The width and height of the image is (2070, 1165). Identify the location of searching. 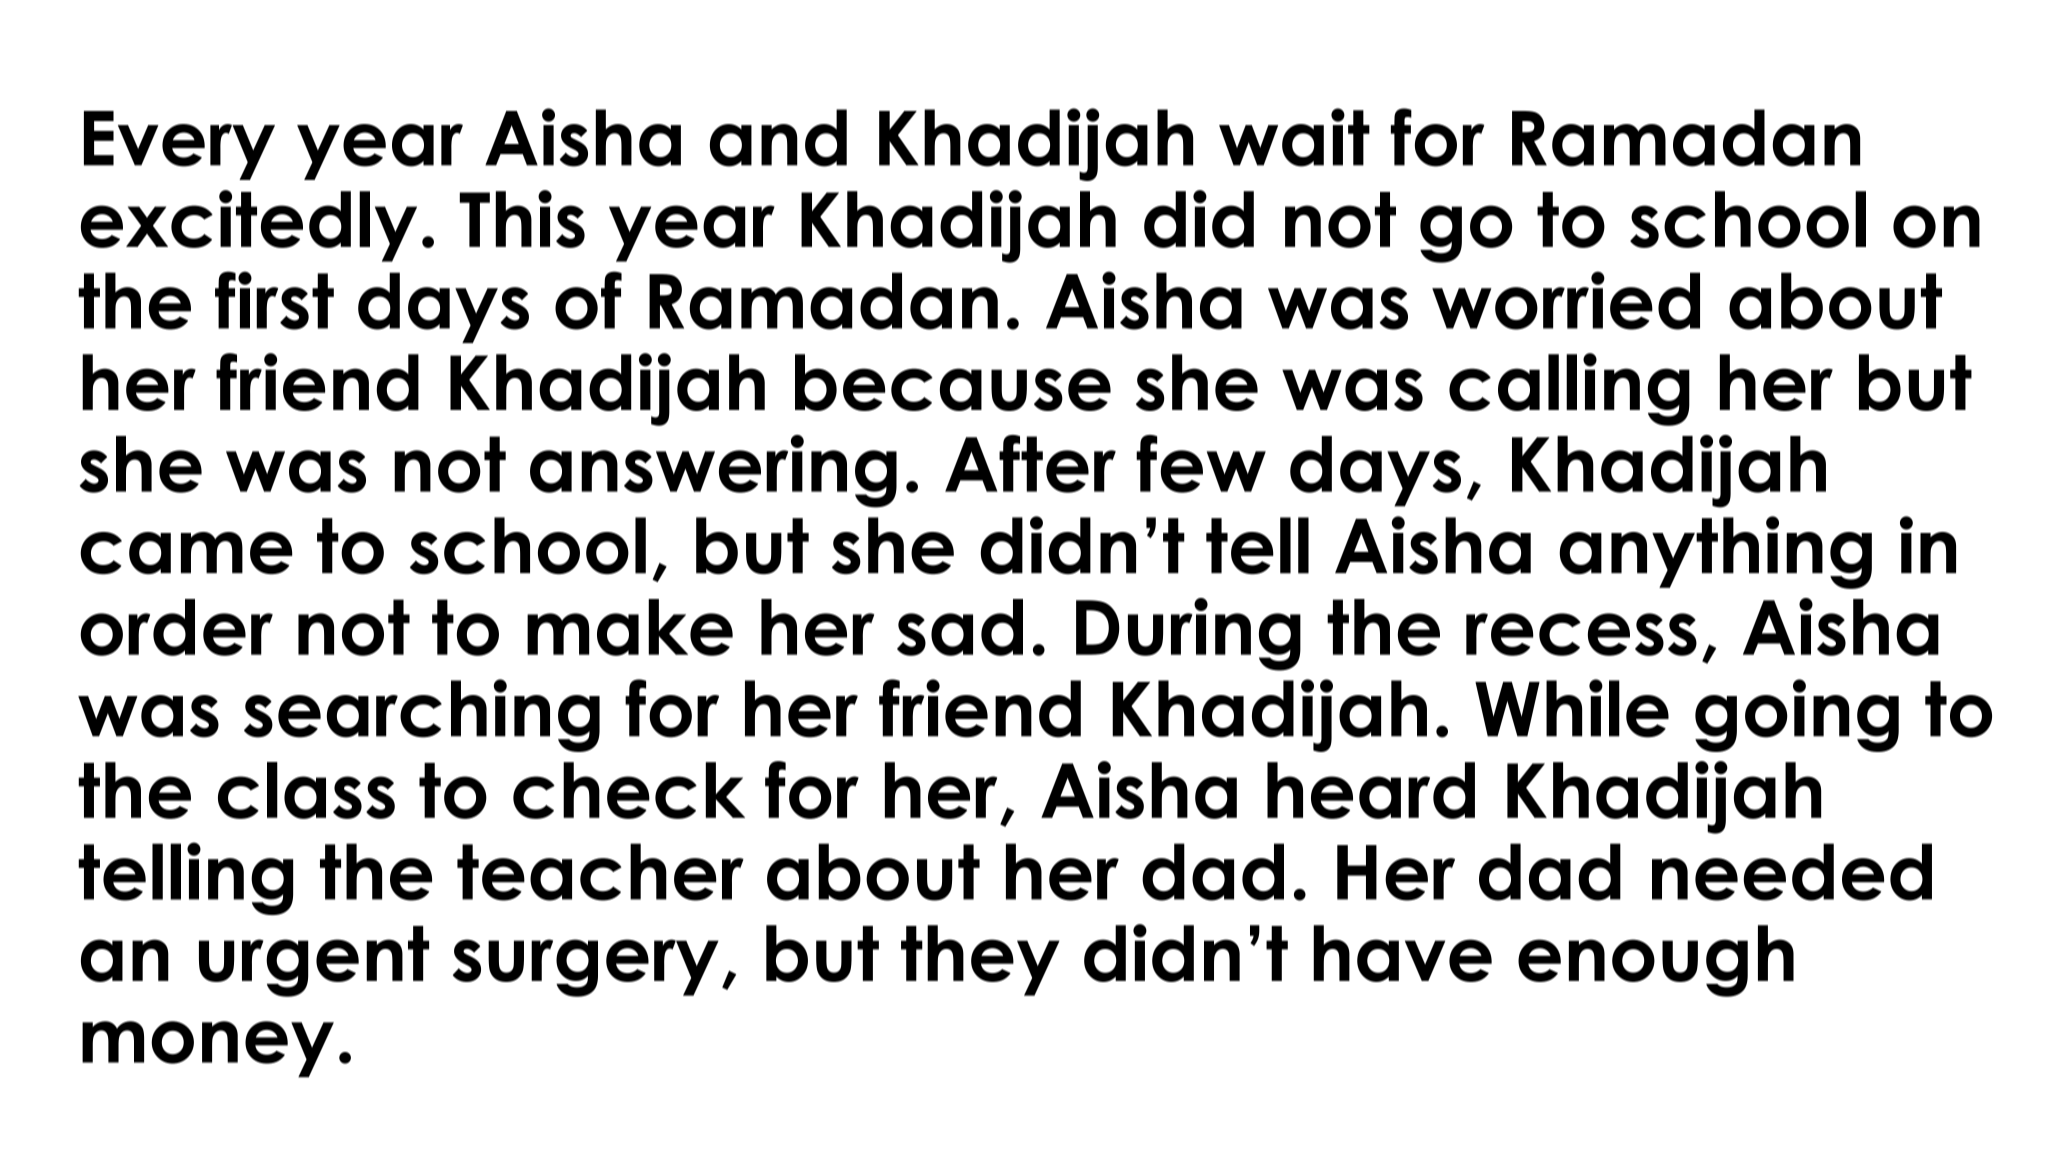
(422, 715).
